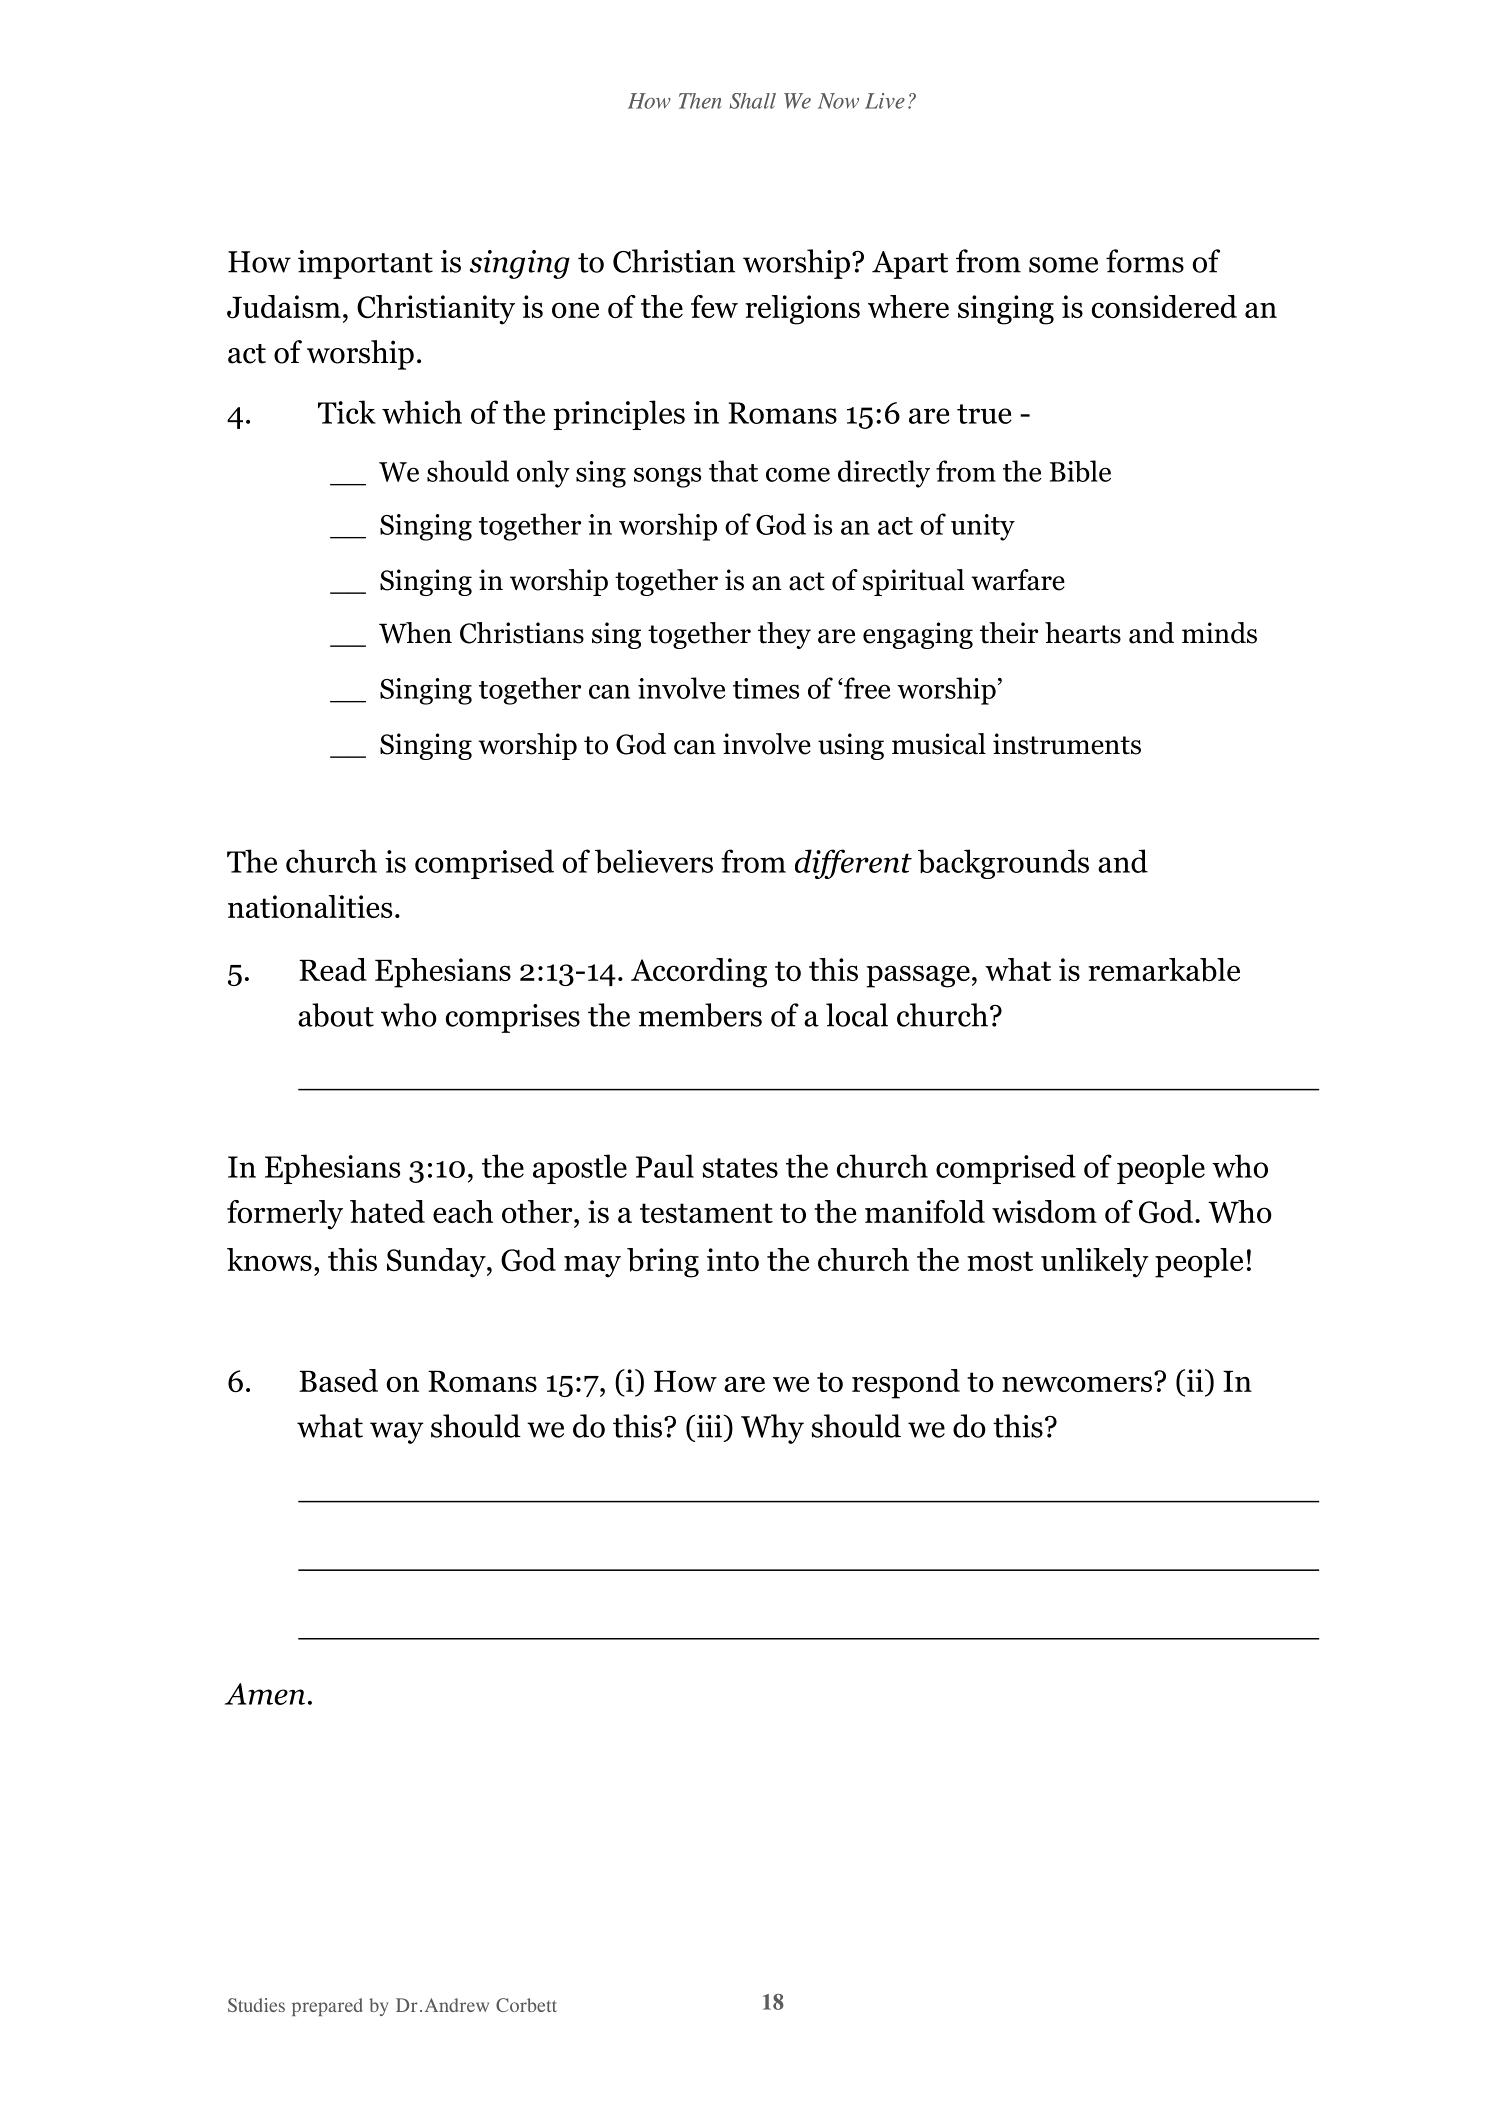 The image size is (1500, 2123). I want to click on Based, so click(338, 1380).
